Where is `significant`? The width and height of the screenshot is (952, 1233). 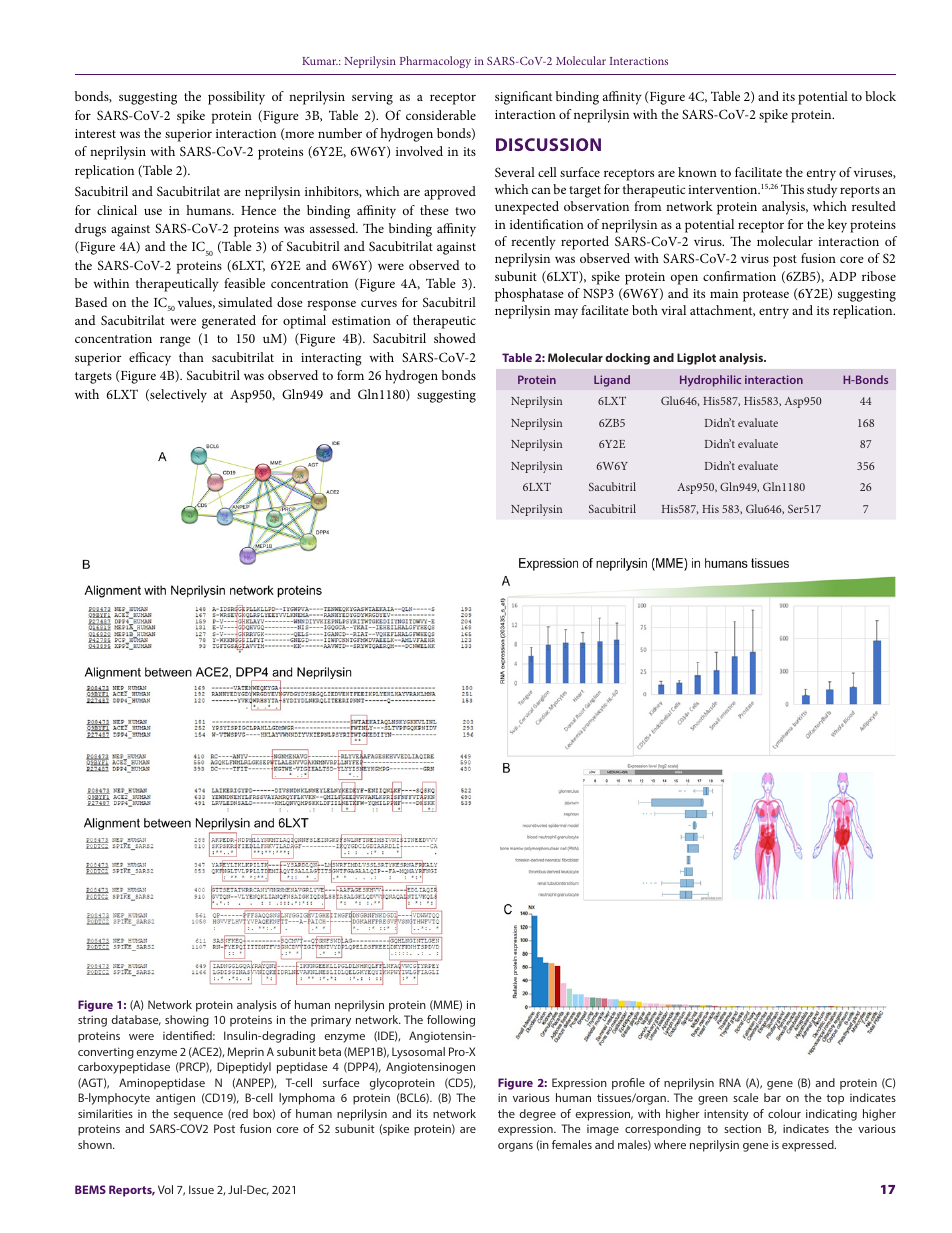
significant is located at coordinates (523, 98).
